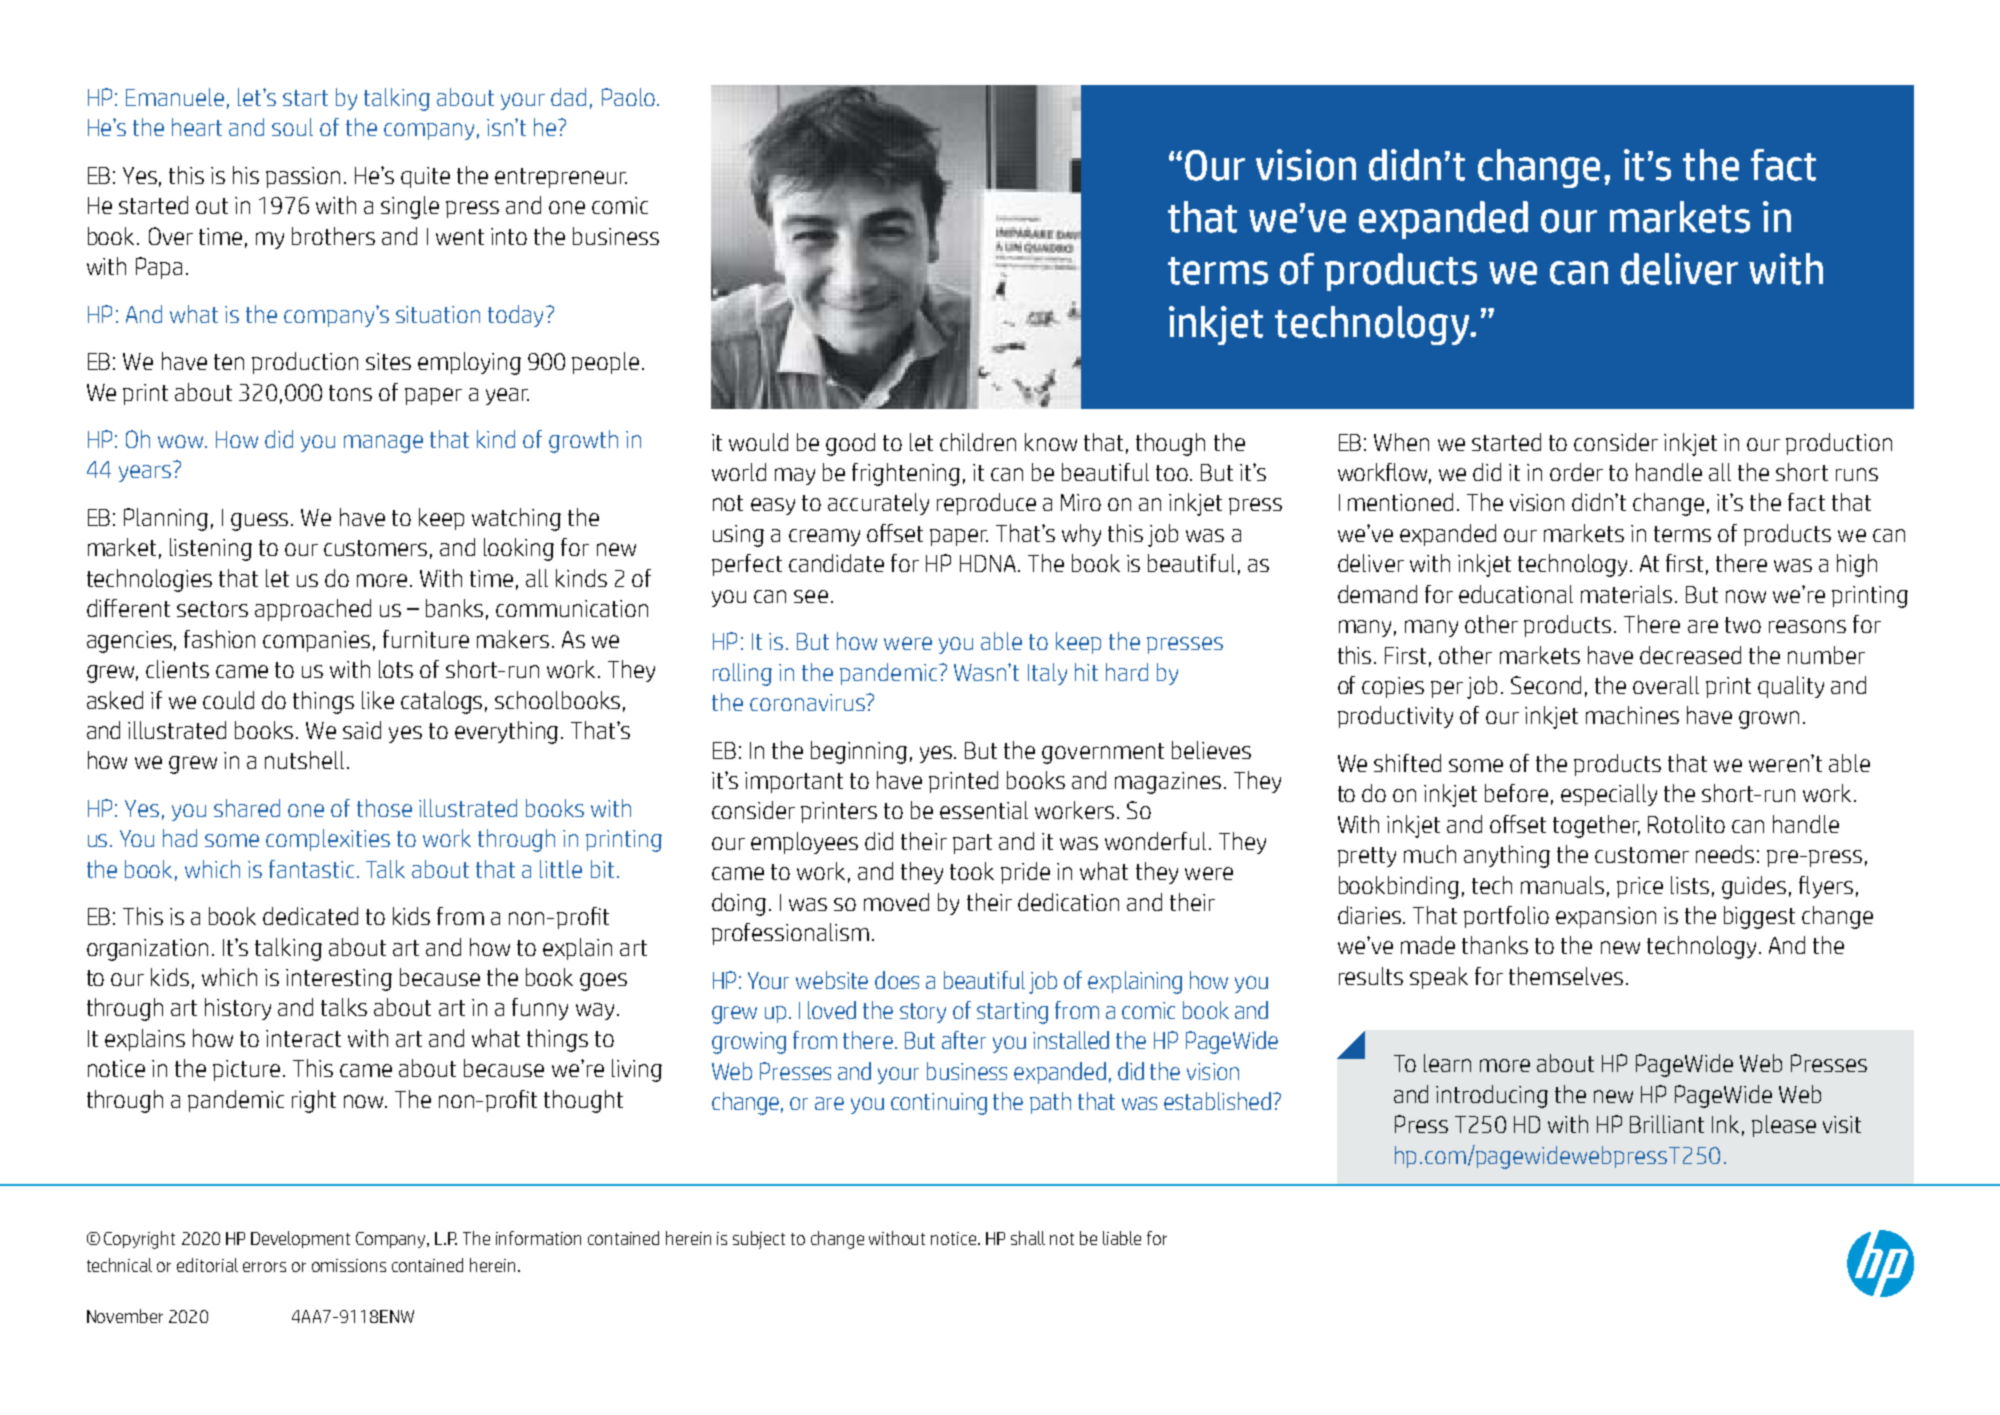  What do you see at coordinates (628, 97) in the image?
I see `Paolo` at bounding box center [628, 97].
